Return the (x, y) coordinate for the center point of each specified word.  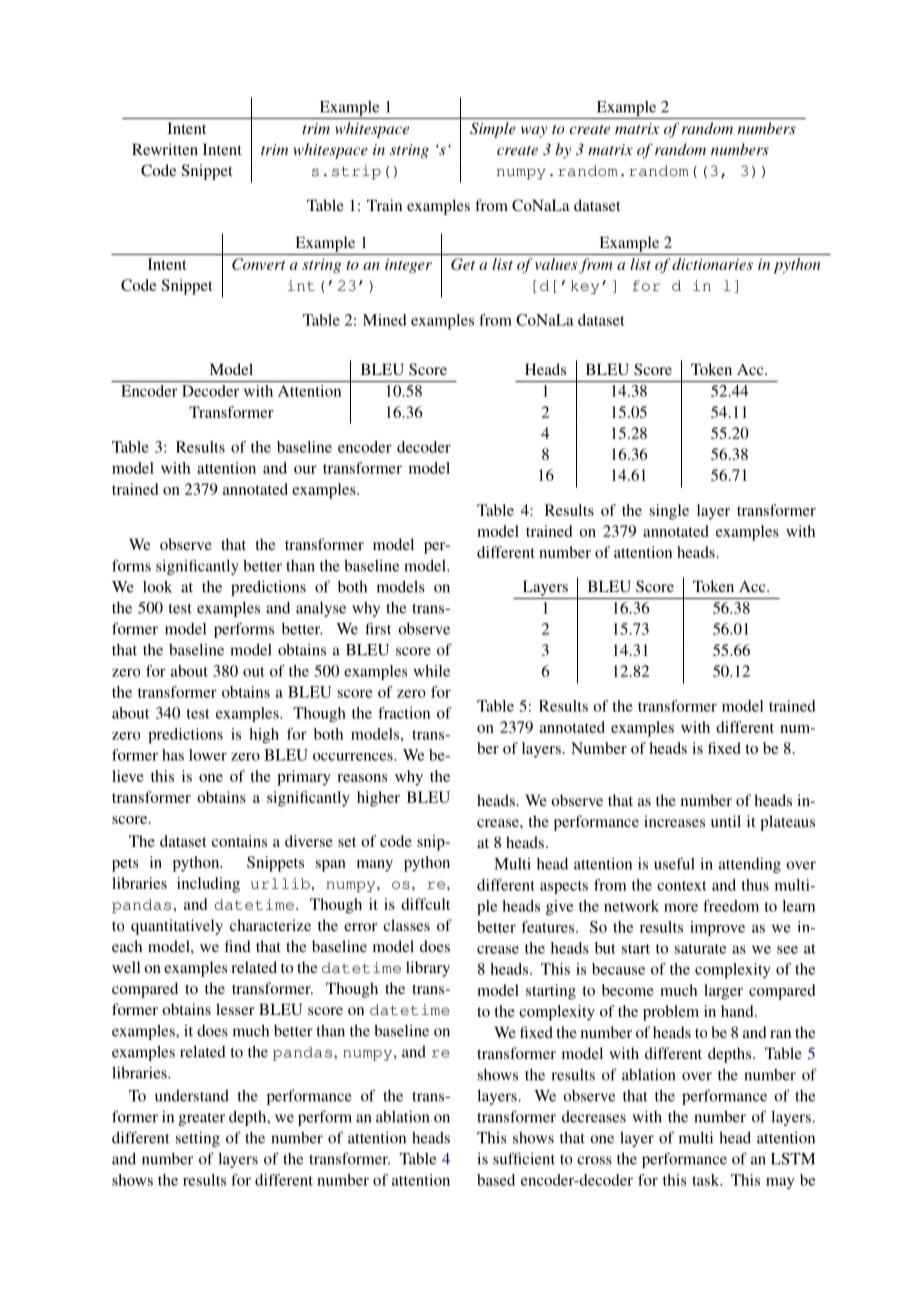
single (669, 512)
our (305, 469)
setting (198, 1139)
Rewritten (165, 149)
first (378, 628)
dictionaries (712, 264)
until (726, 821)
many (375, 866)
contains (239, 841)
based (496, 1180)
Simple (493, 130)
